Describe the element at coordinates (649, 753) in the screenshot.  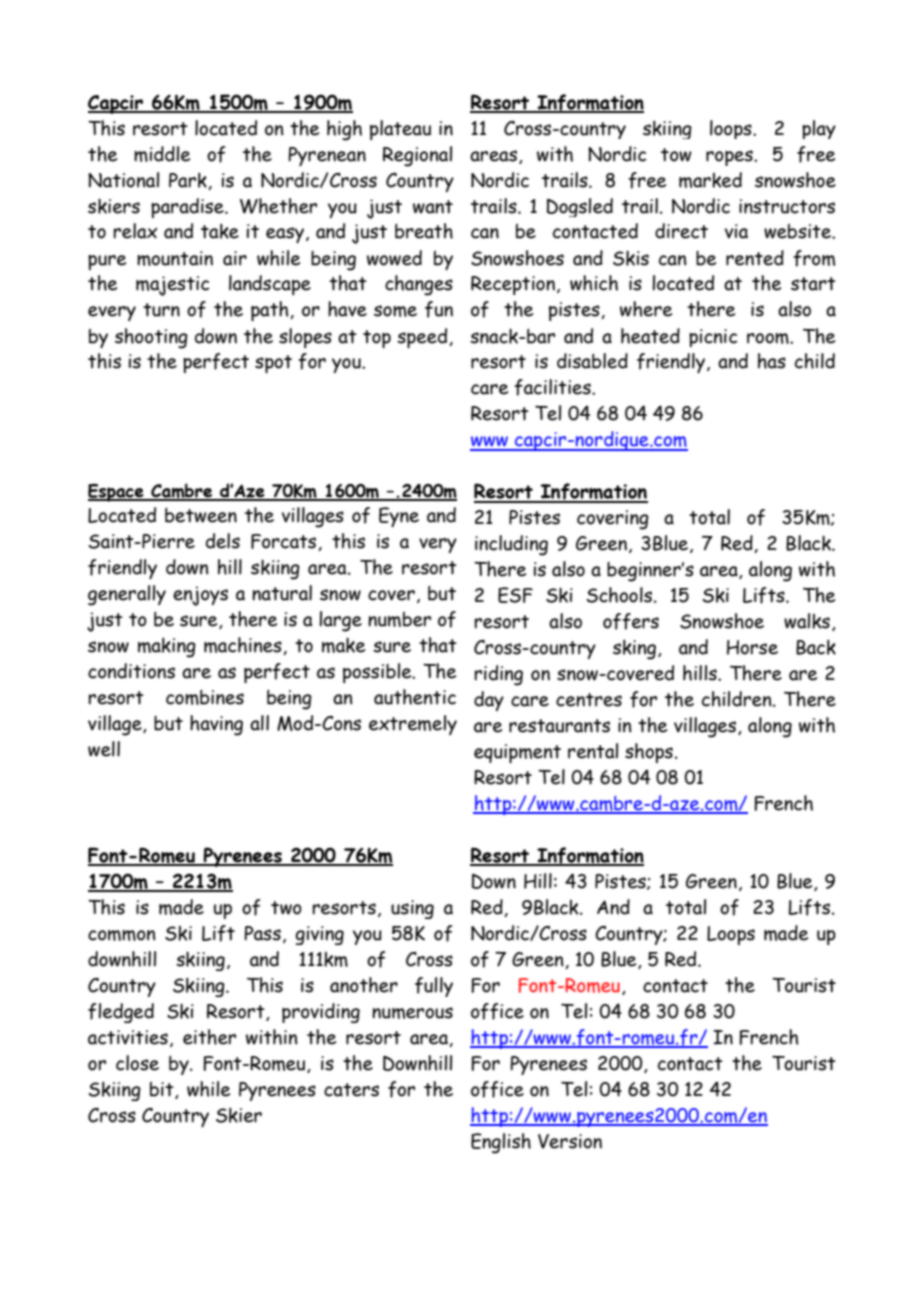
I see `shops` at that location.
